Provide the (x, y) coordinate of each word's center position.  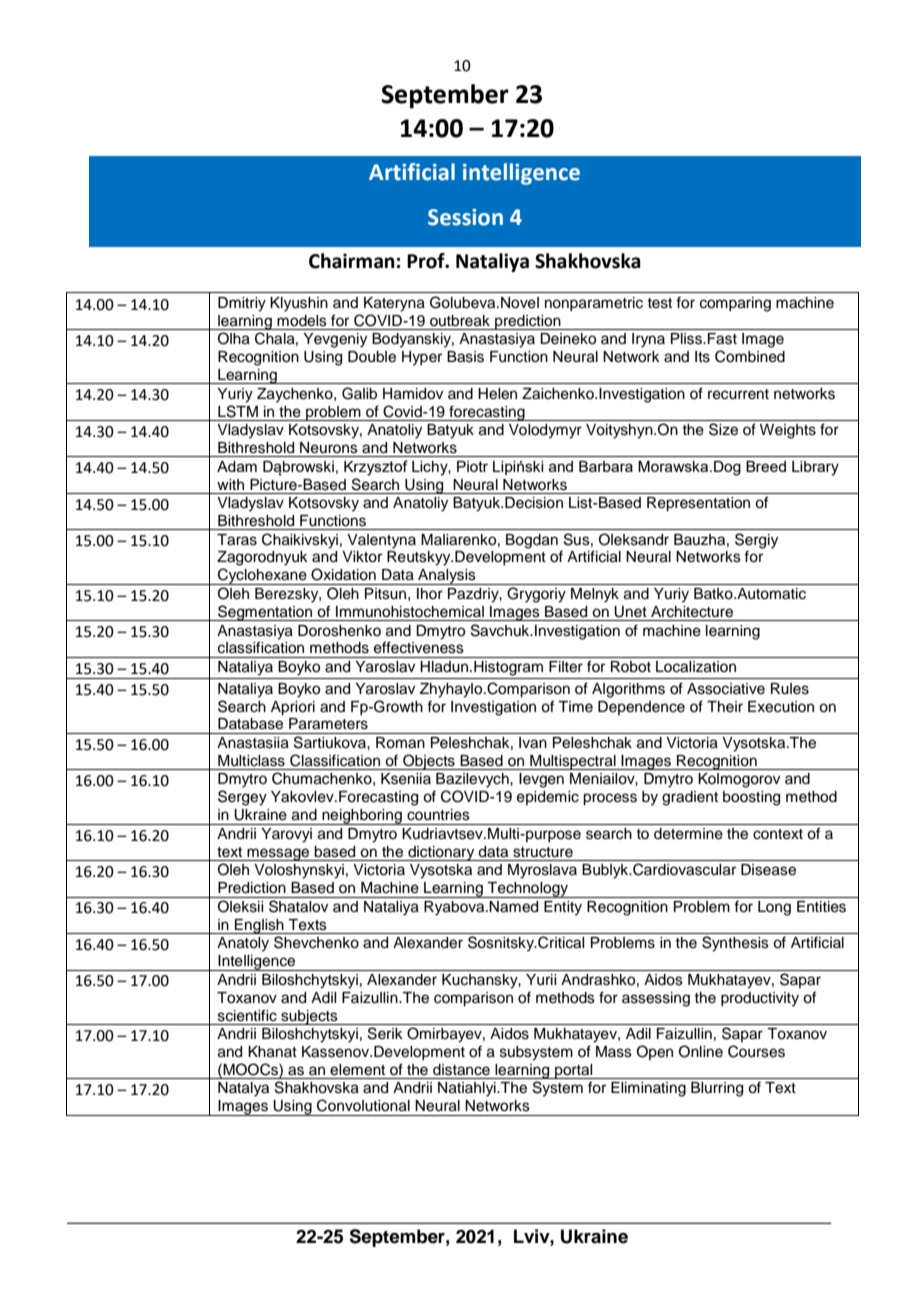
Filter (566, 667)
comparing (735, 304)
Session (465, 217)
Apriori (293, 708)
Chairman (352, 261)
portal (574, 1071)
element (357, 1070)
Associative (726, 689)
